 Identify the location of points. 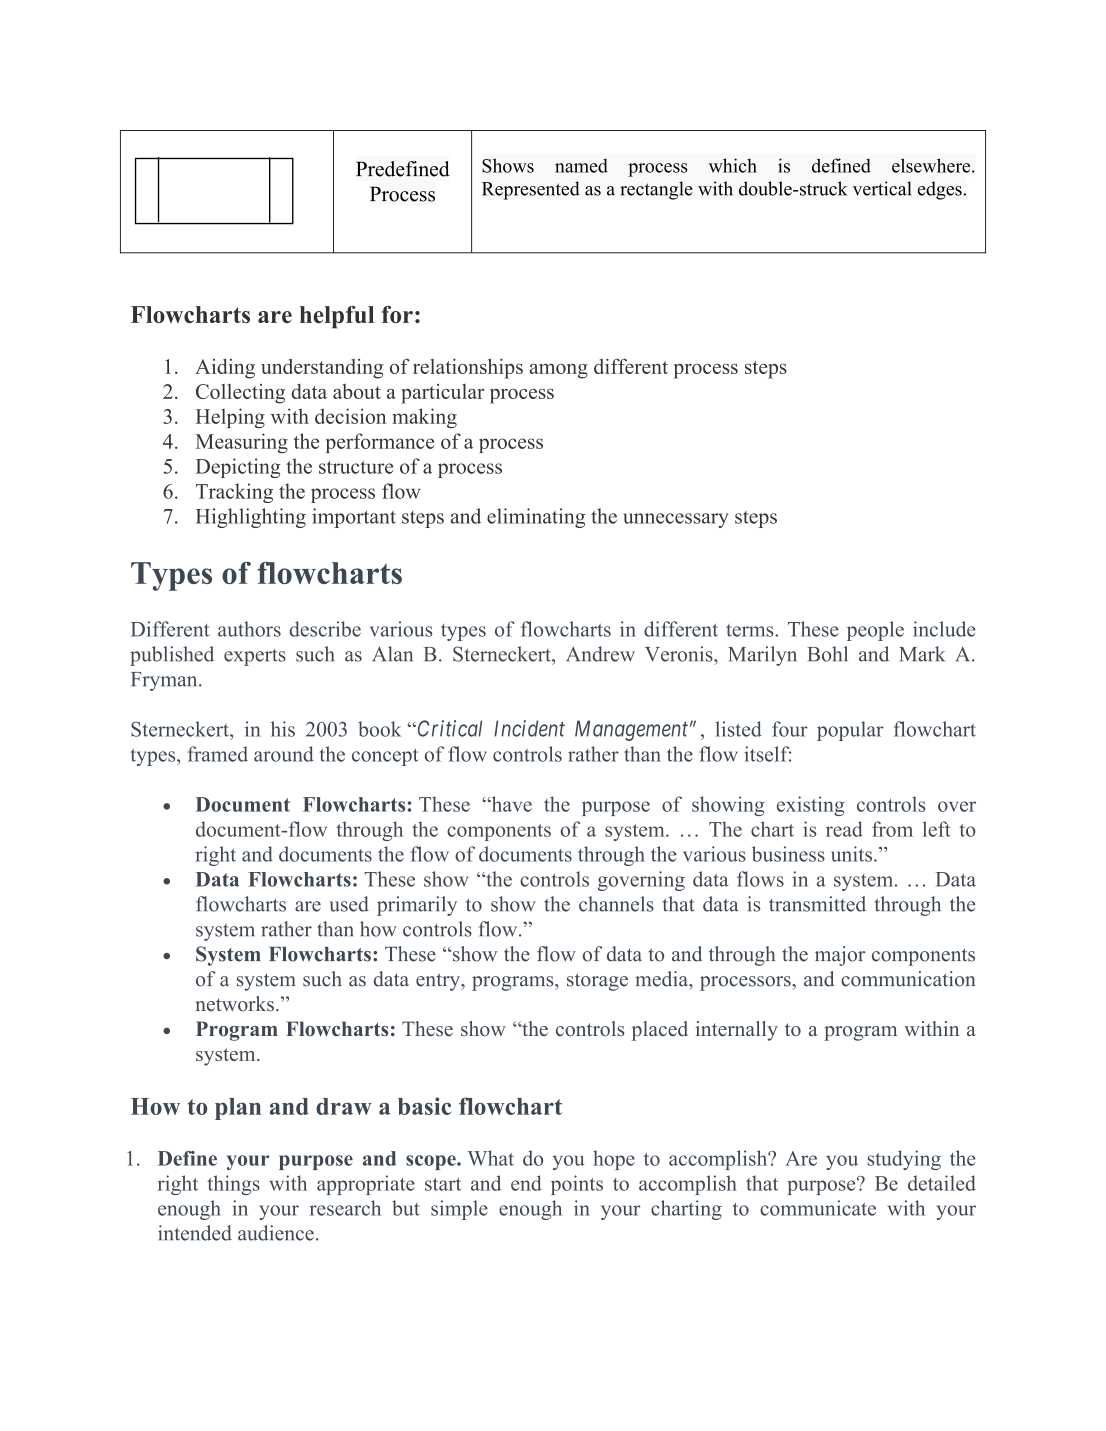
(577, 1185).
